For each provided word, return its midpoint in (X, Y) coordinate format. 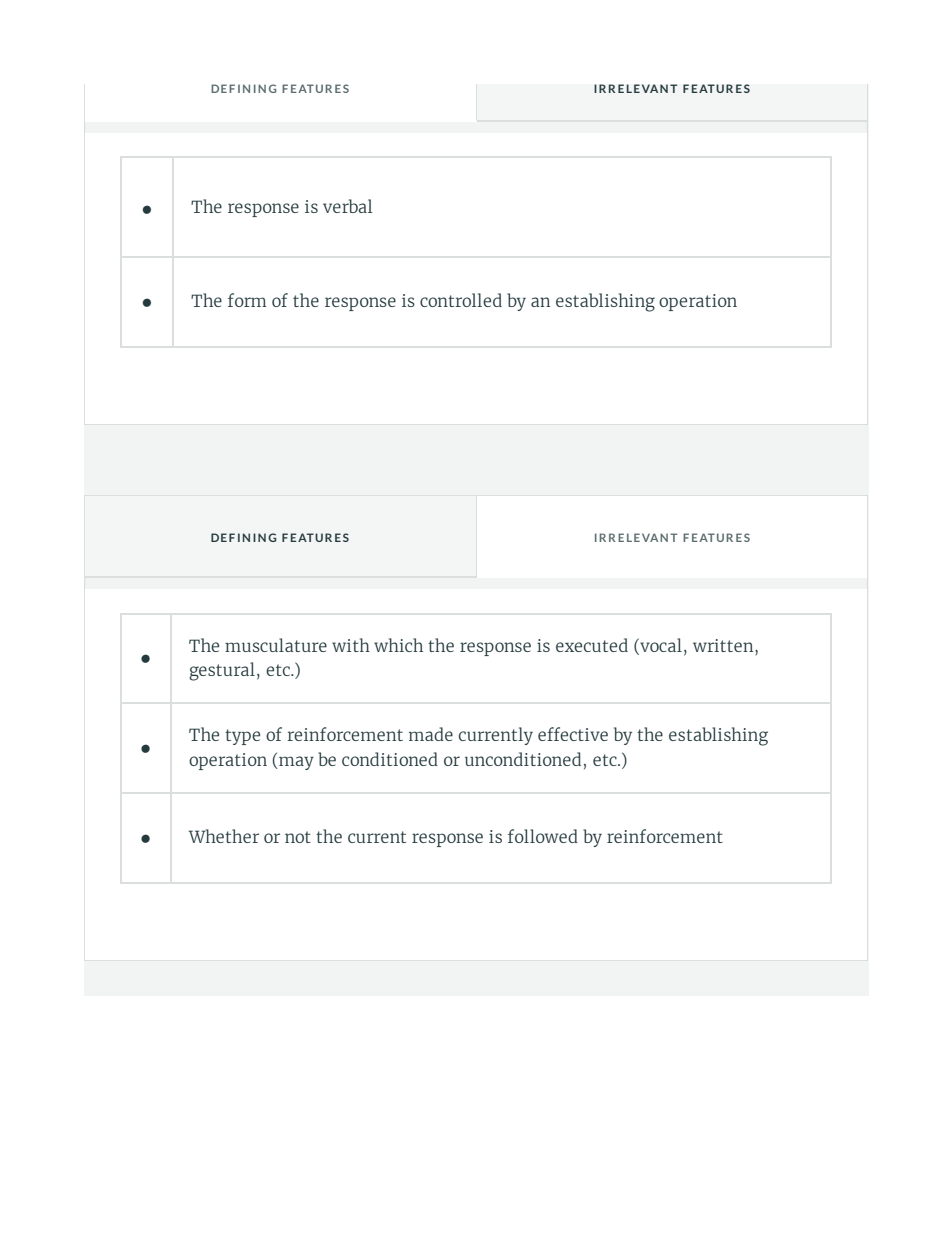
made (431, 734)
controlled (461, 300)
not (298, 837)
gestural (222, 671)
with (351, 645)
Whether (224, 836)
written (724, 645)
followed (543, 836)
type (242, 737)
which (398, 645)
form (247, 300)
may (295, 763)
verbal (347, 206)
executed (592, 645)
